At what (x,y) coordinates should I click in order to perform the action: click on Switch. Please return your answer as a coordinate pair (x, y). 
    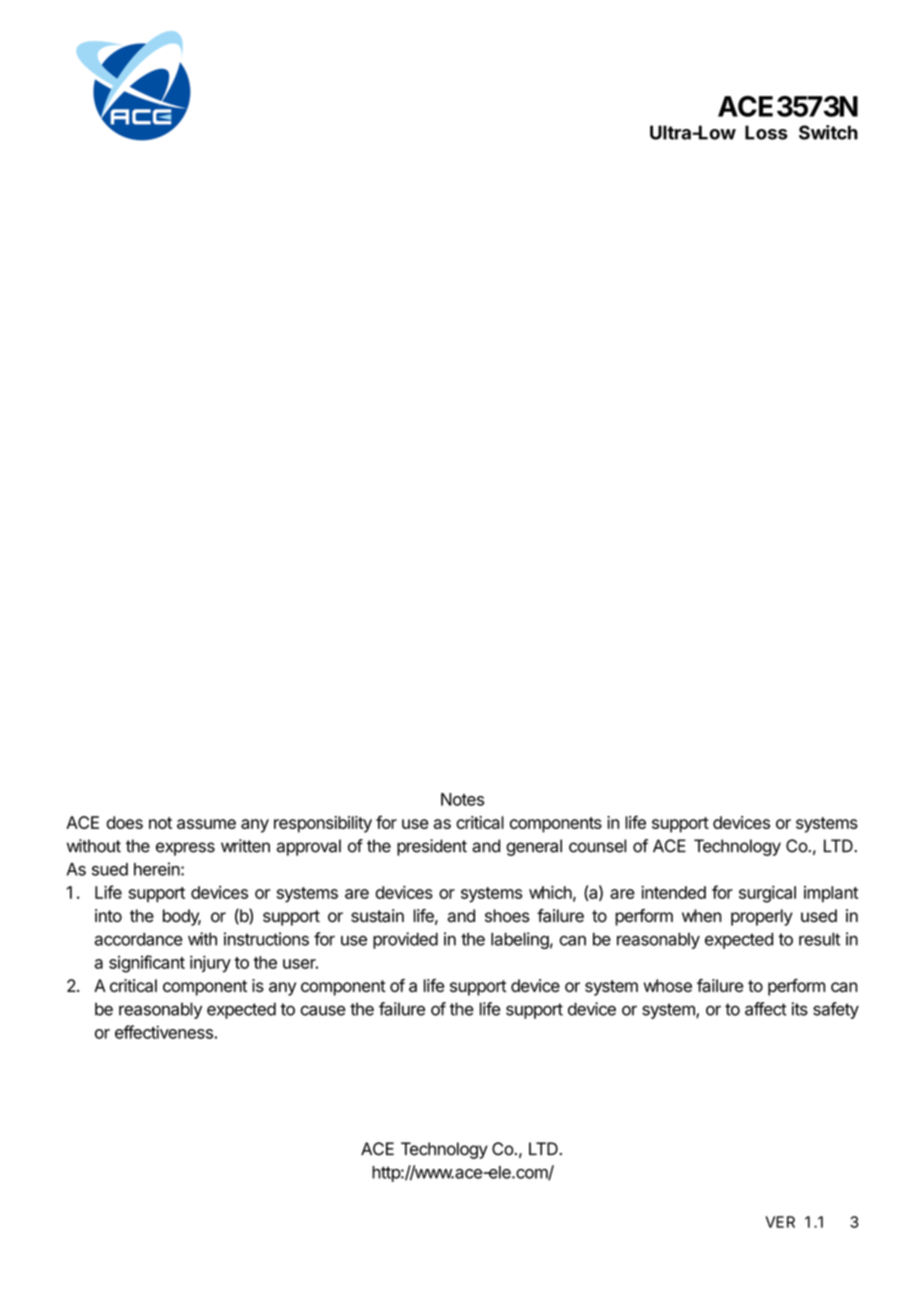
    Looking at the image, I should click on (828, 132).
